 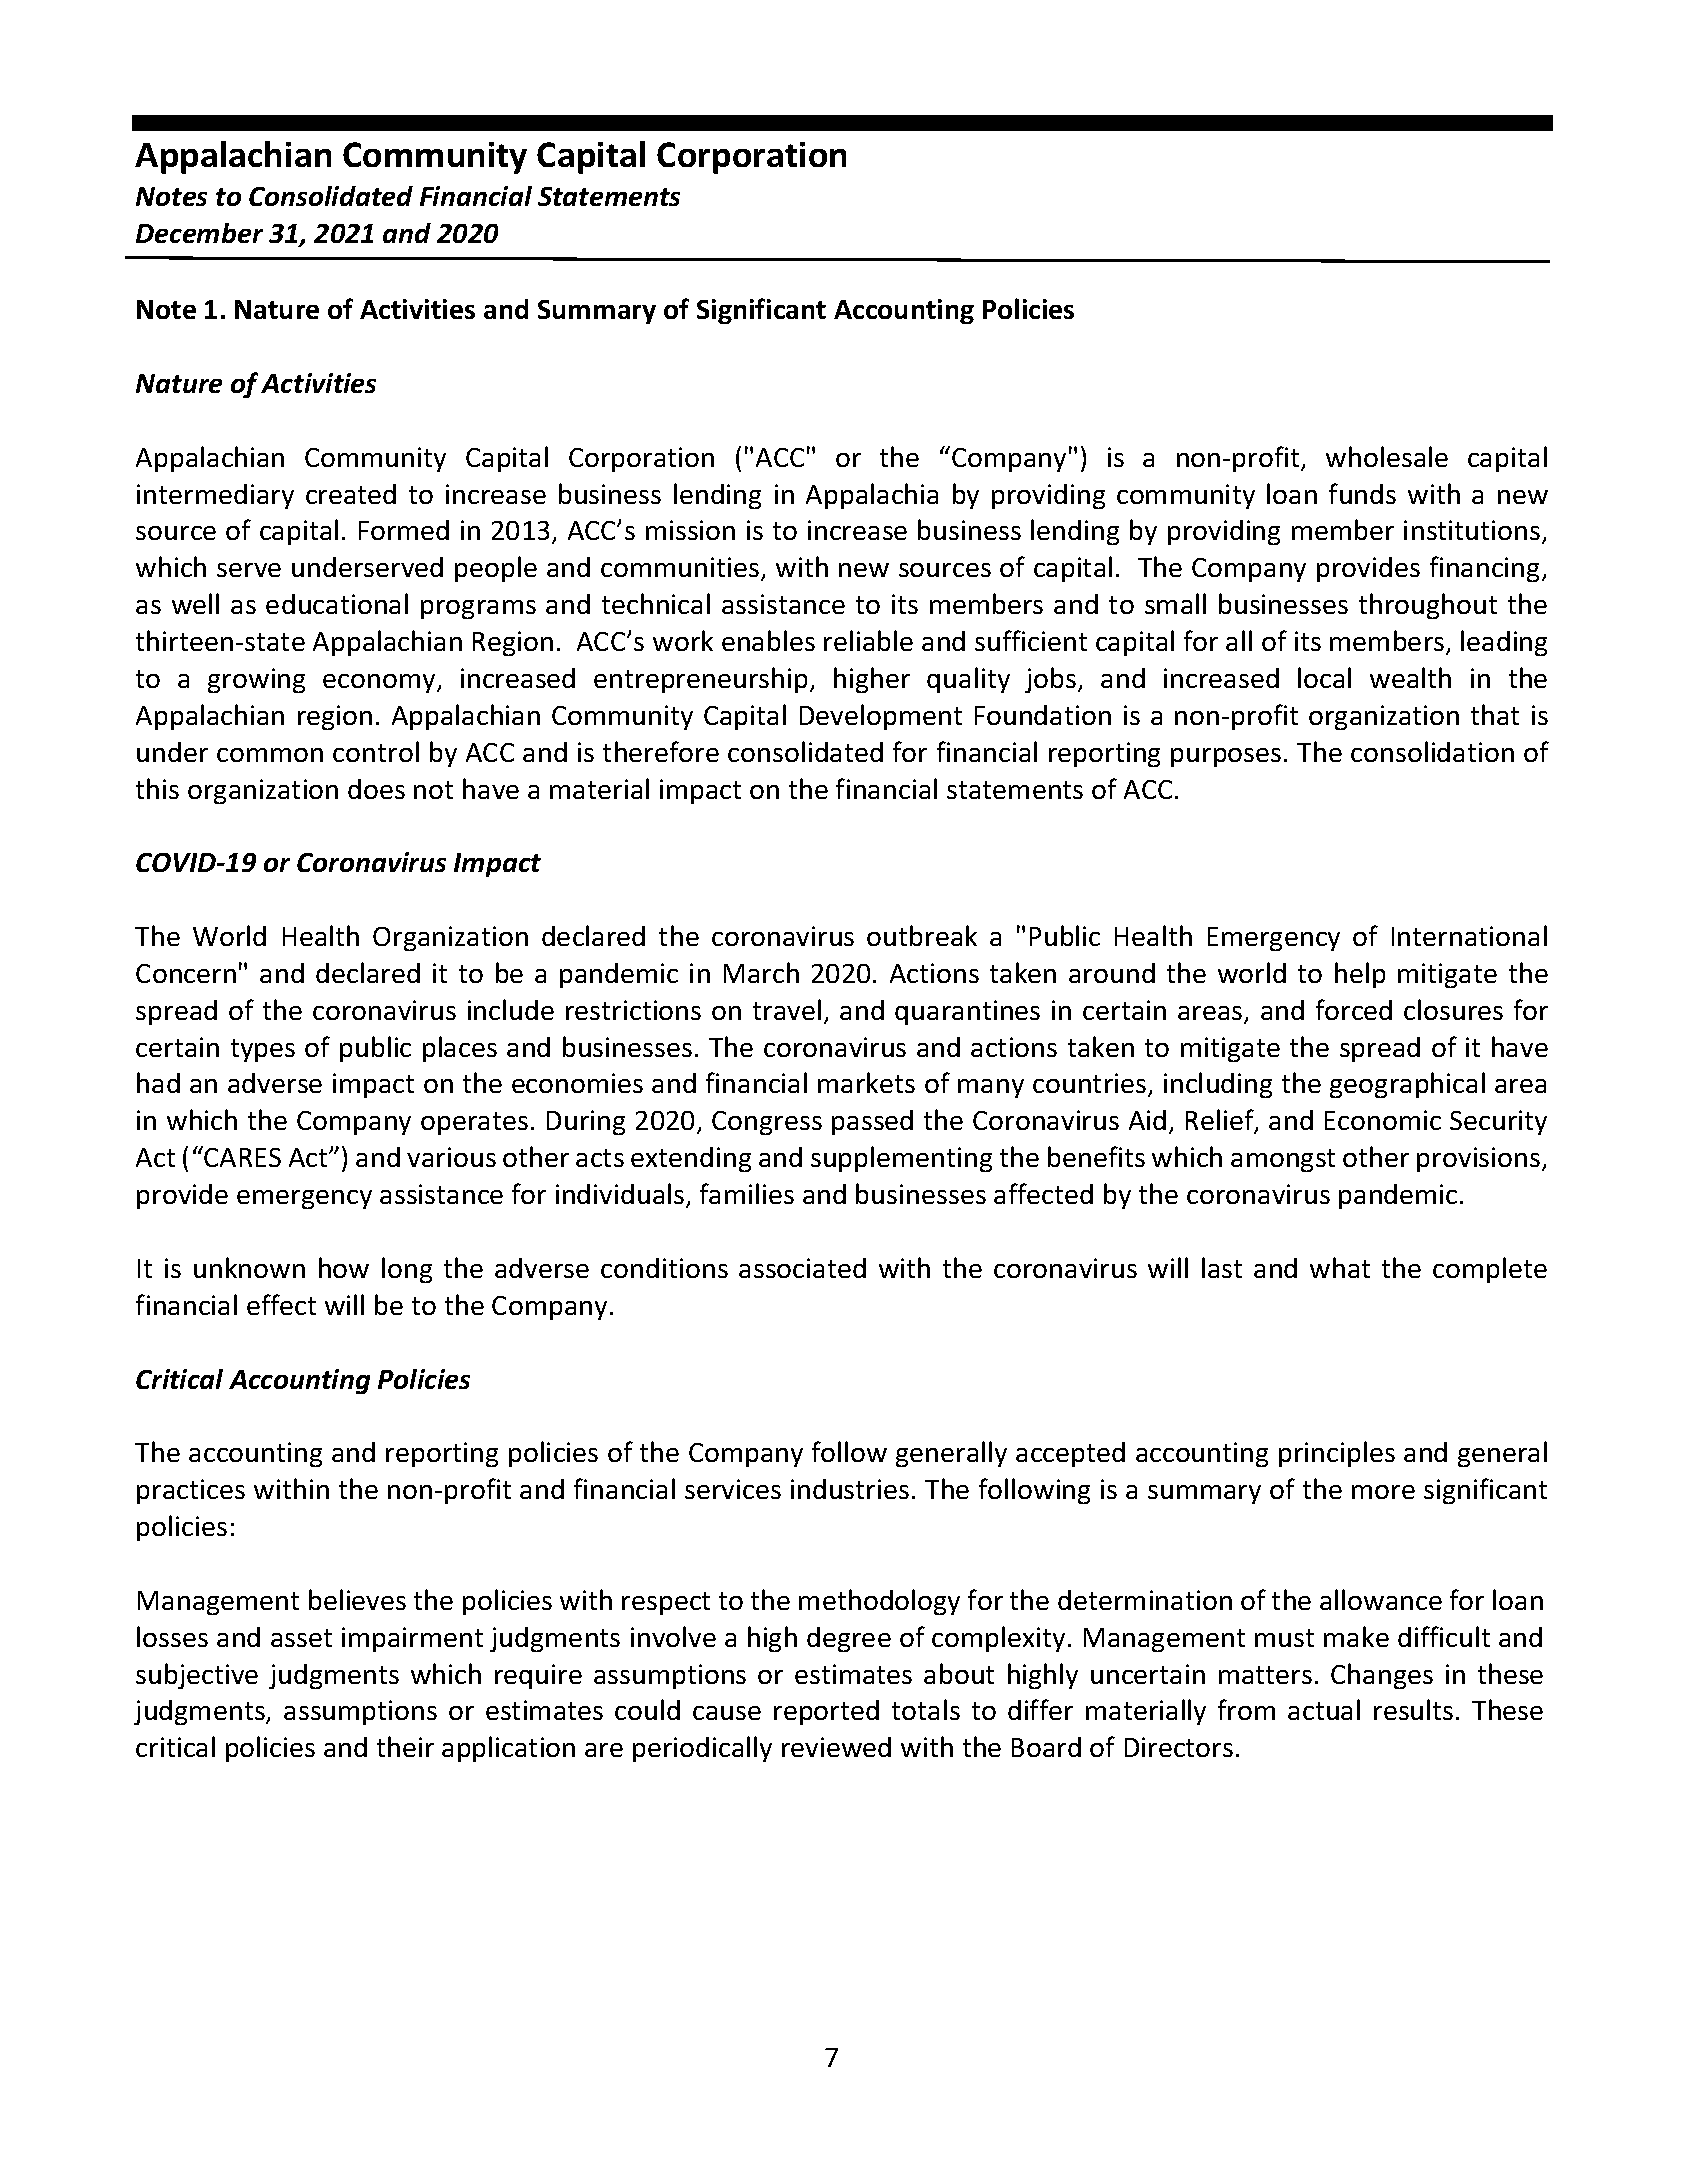 I want to click on reported, so click(x=826, y=1712).
